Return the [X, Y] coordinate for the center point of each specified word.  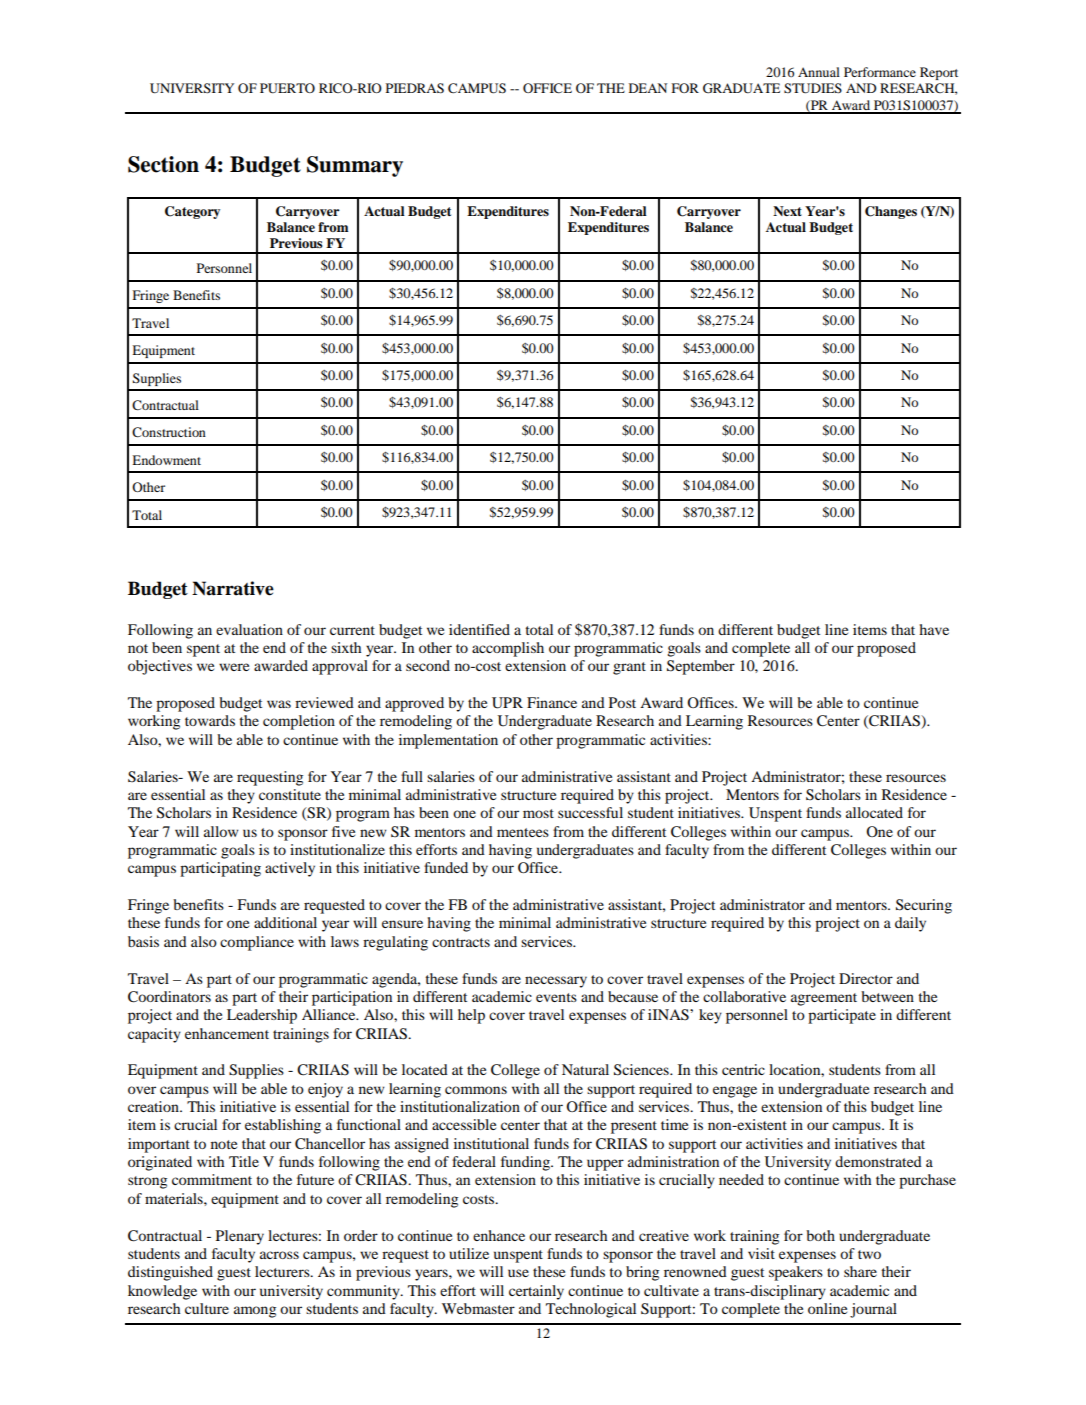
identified [479, 629]
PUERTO [287, 88]
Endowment [166, 460]
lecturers [283, 1271]
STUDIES [813, 88]
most [538, 813]
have [934, 629]
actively [290, 869]
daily [910, 924]
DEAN [648, 88]
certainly [536, 1292]
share [860, 1271]
